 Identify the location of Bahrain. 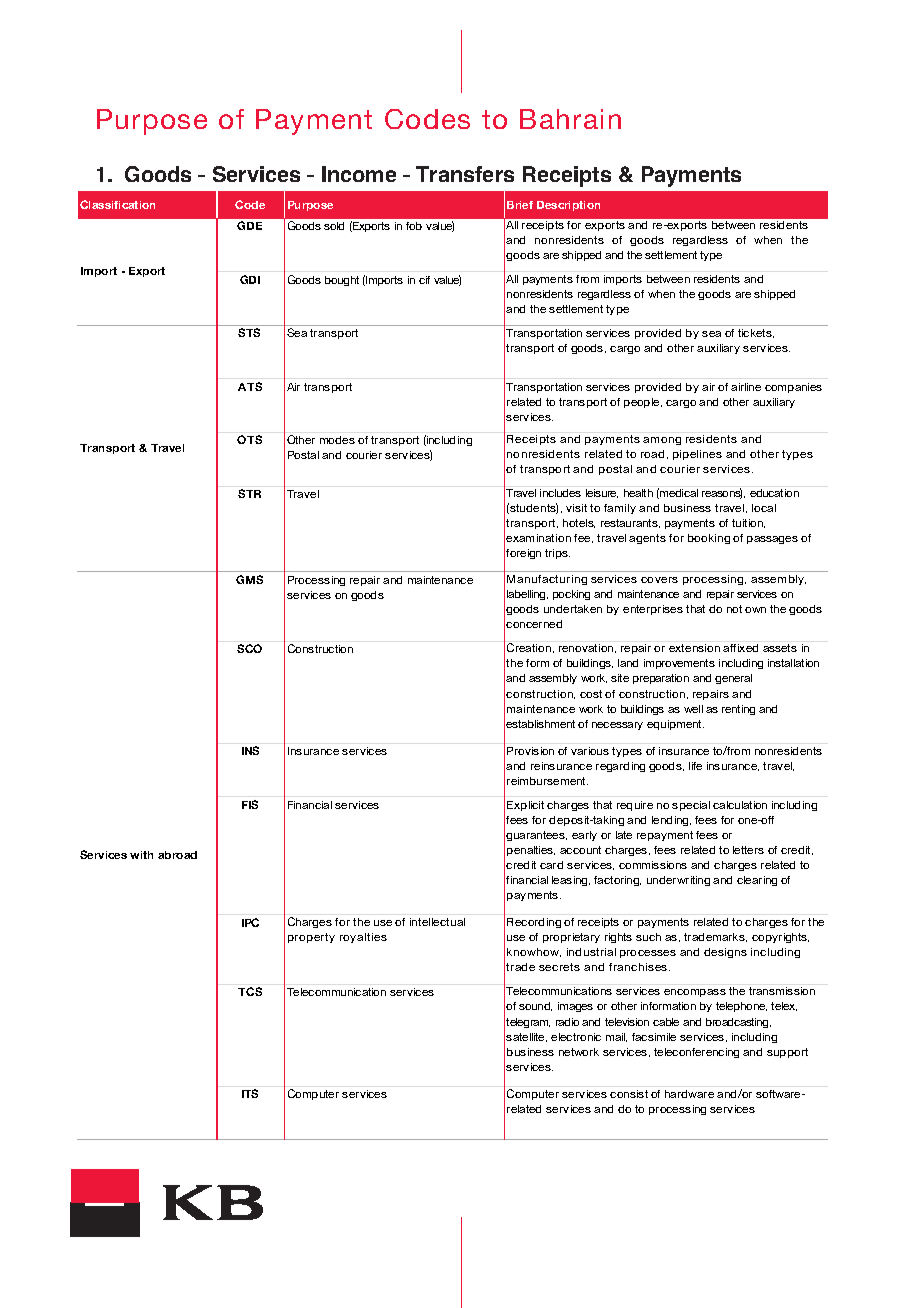
(570, 119).
